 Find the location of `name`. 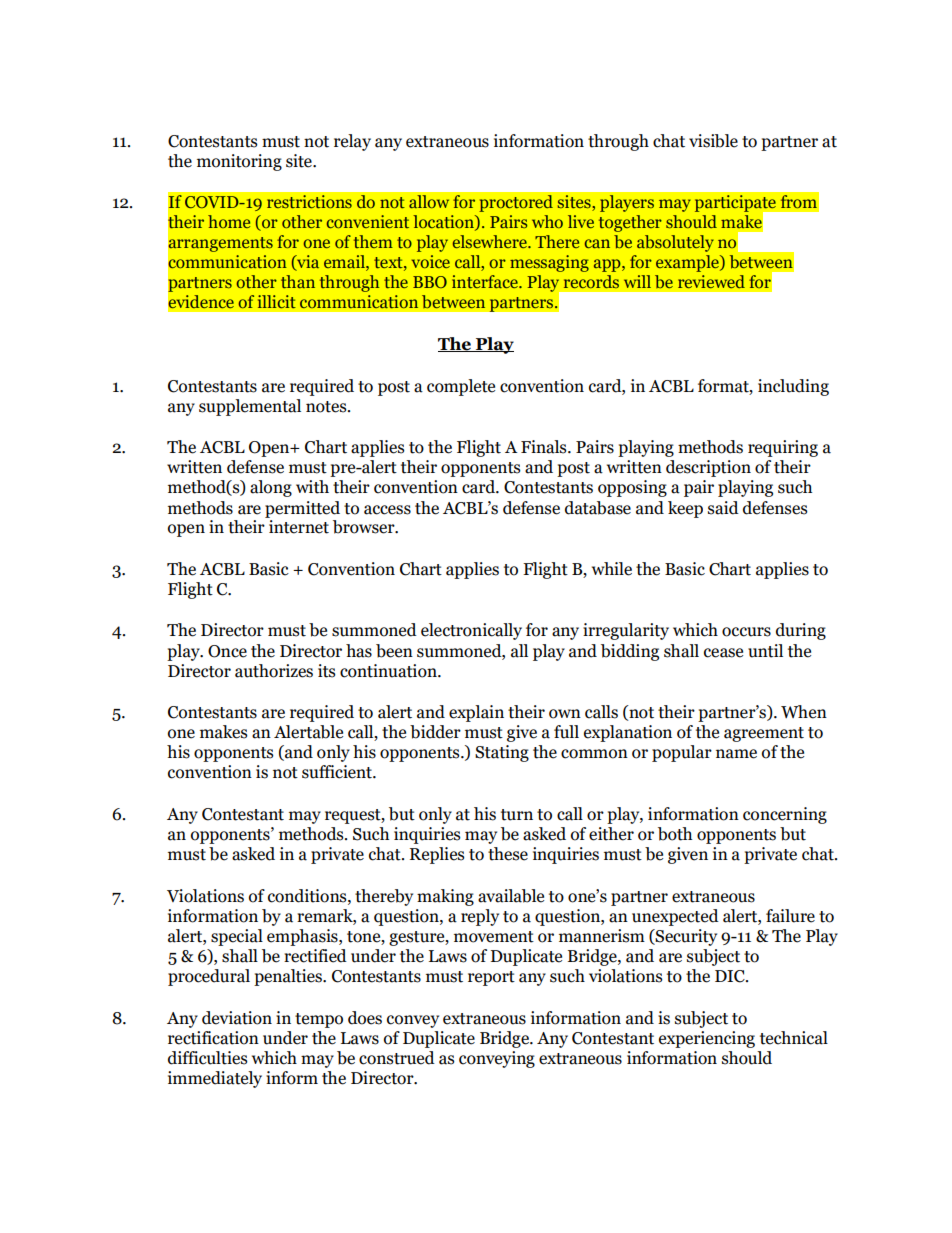

name is located at coordinates (736, 754).
